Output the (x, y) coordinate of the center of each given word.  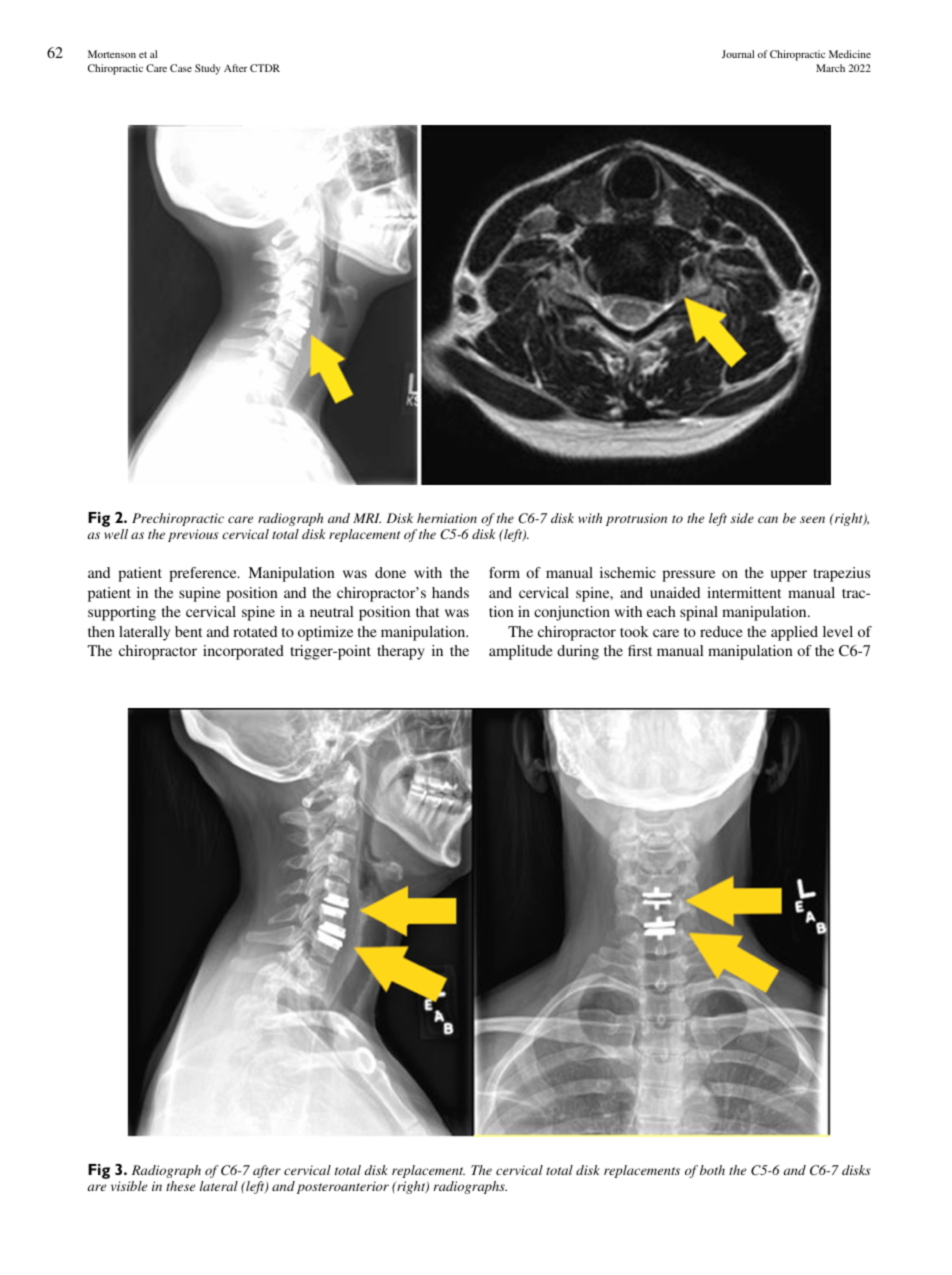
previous (193, 535)
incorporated (243, 652)
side (742, 518)
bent (188, 631)
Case (181, 68)
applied (794, 633)
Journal (738, 54)
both (712, 1170)
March (830, 68)
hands (450, 592)
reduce (721, 631)
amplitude (521, 652)
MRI (367, 518)
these (180, 1186)
